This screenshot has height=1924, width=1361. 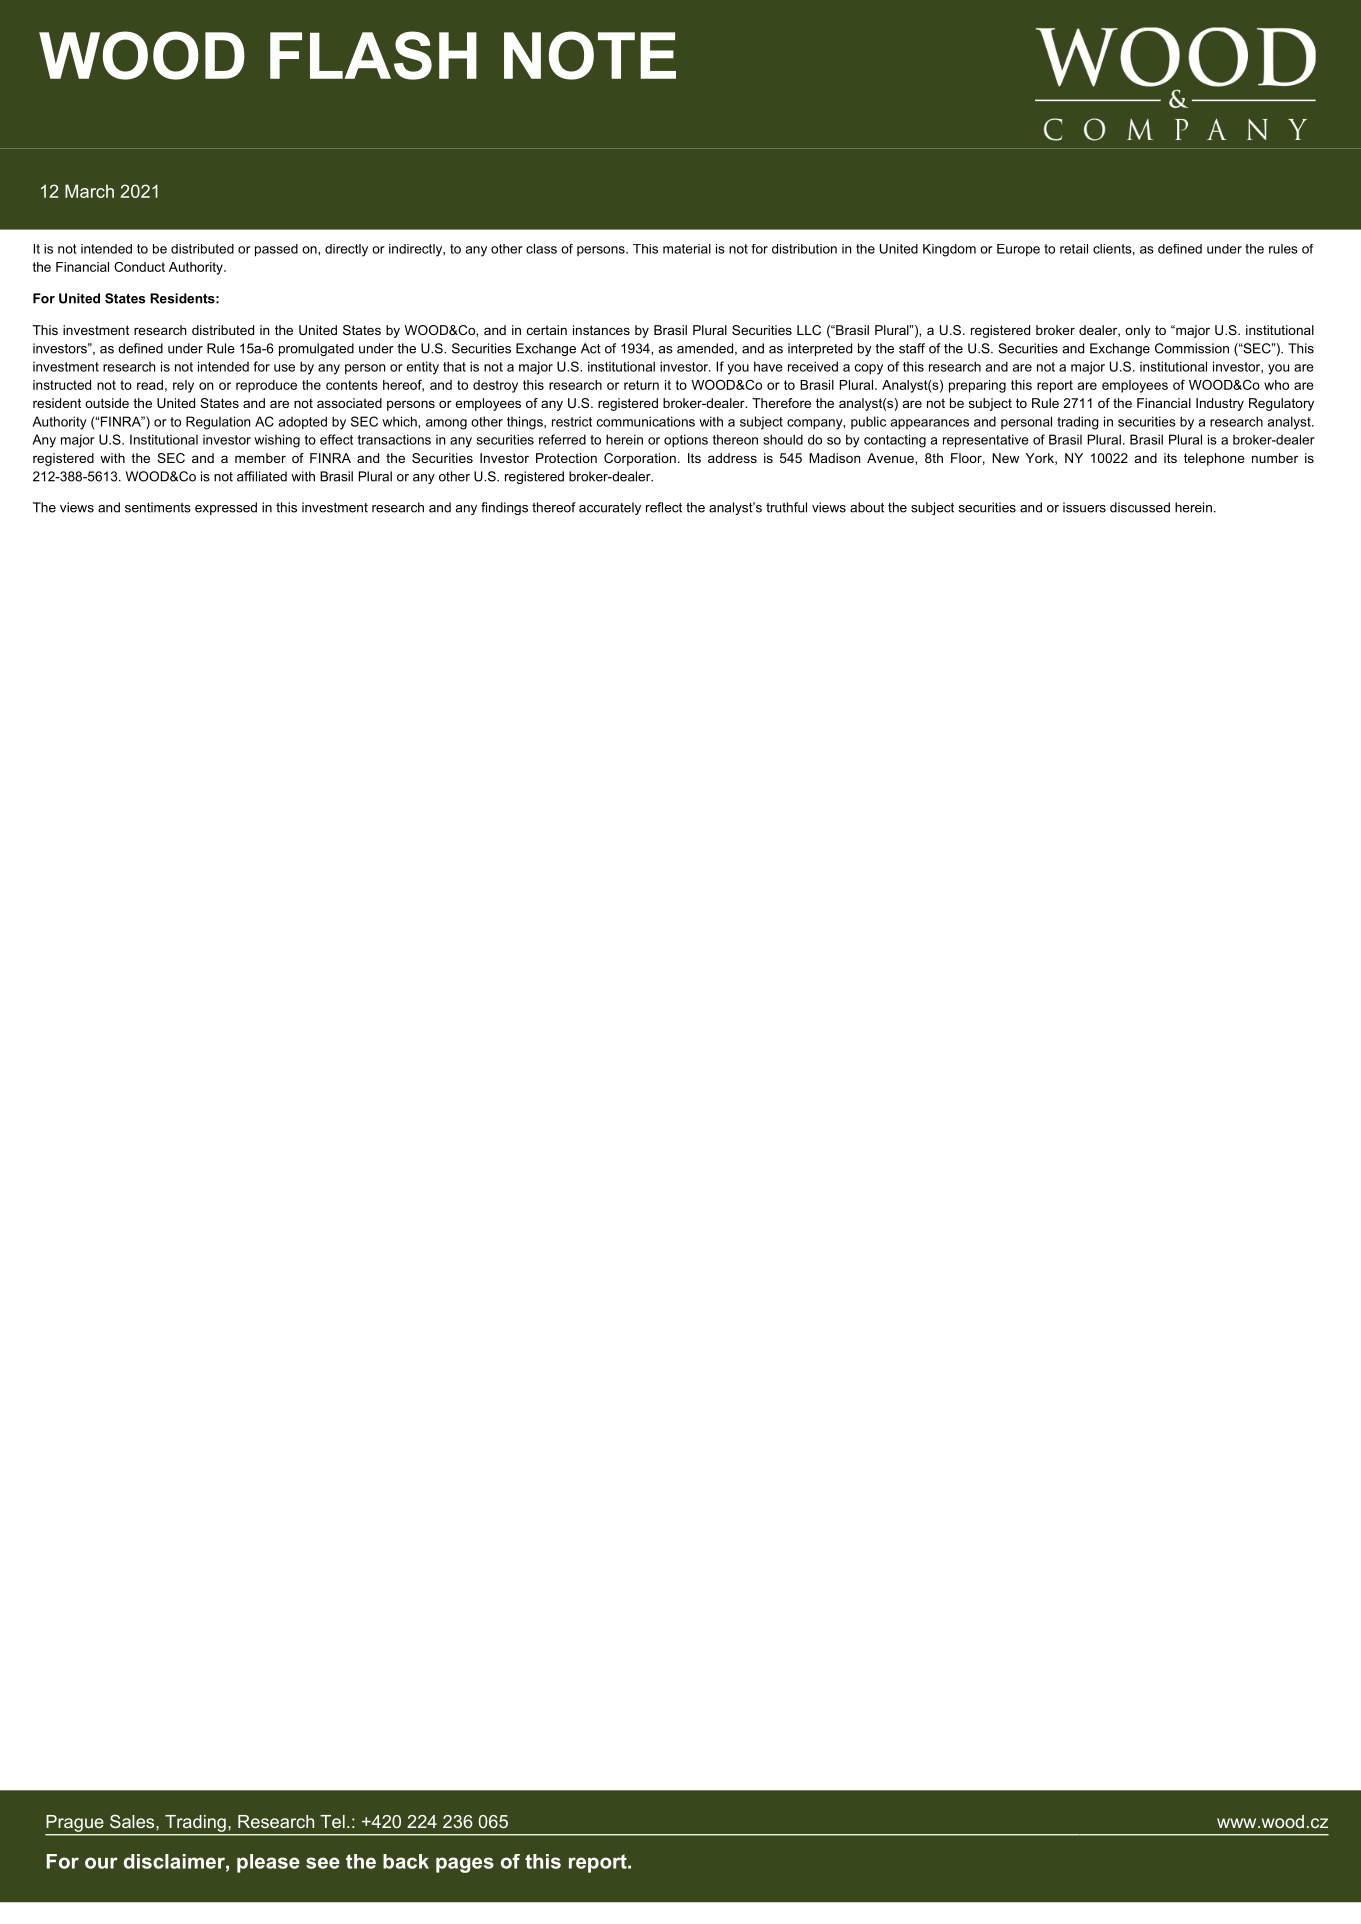 I want to click on March, so click(x=89, y=191).
